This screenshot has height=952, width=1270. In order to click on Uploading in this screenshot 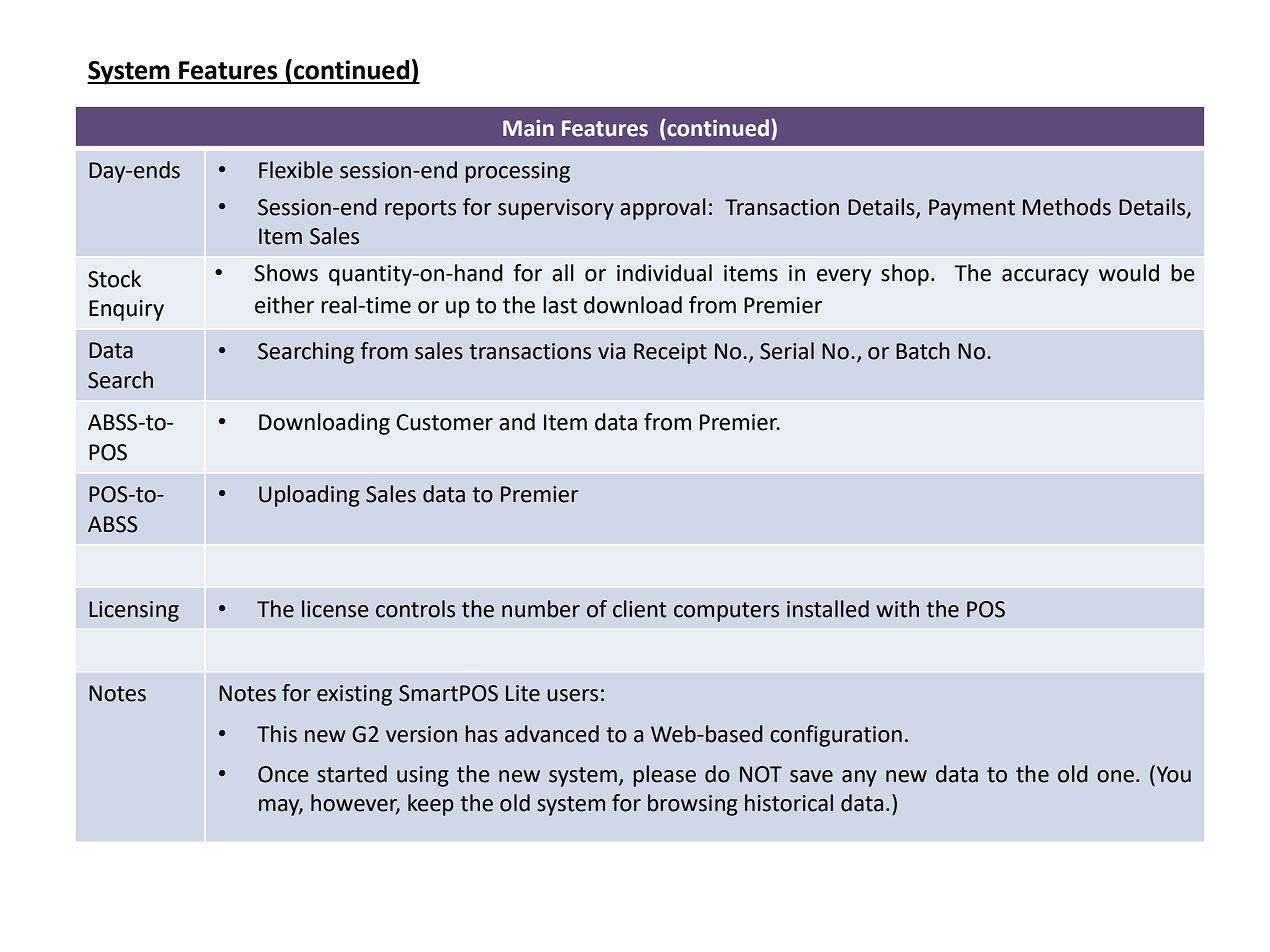, I will do `click(309, 496)`.
